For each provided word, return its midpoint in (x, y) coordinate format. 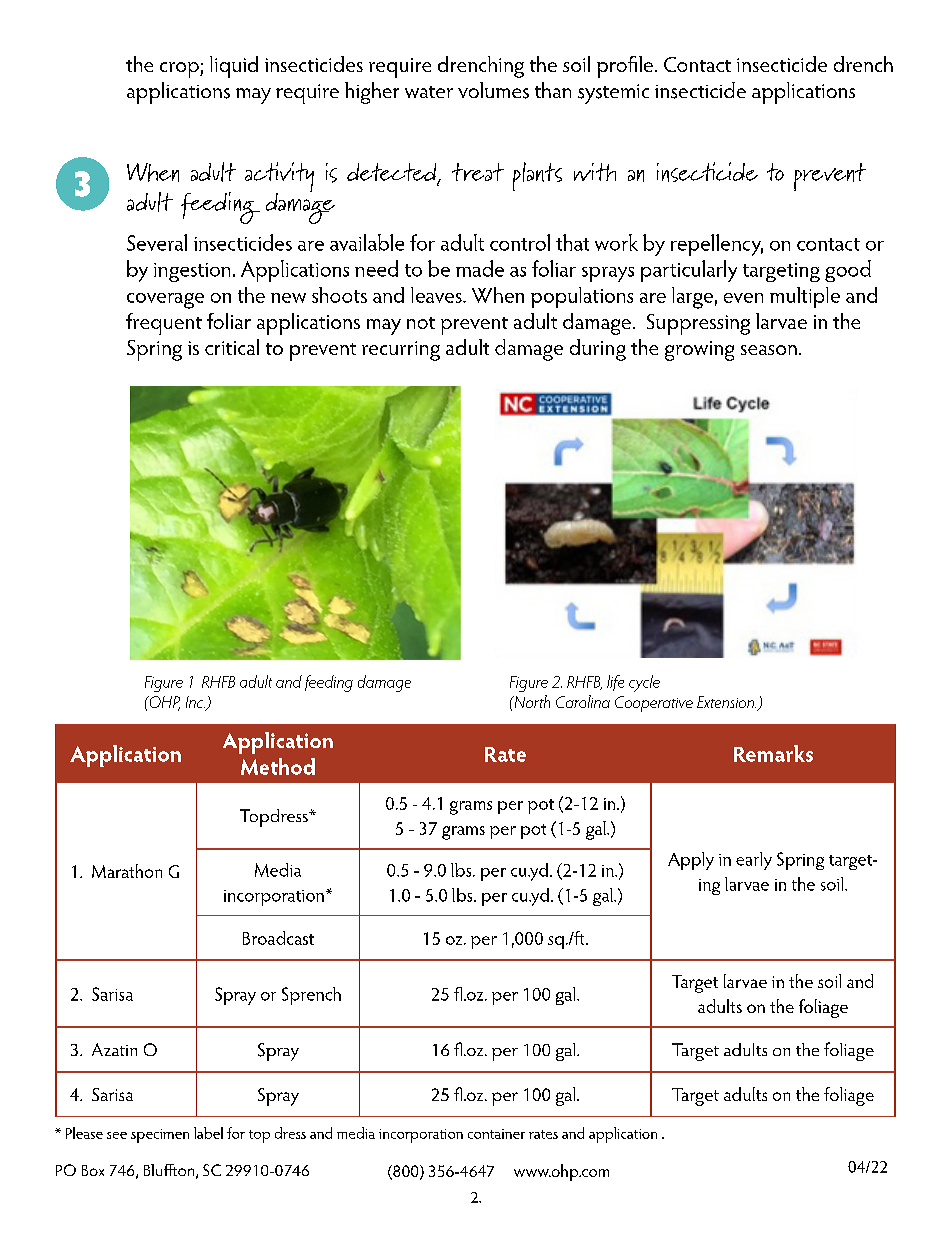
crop (180, 70)
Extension (726, 702)
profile (626, 67)
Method (278, 766)
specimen (160, 1136)
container (496, 1134)
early (754, 861)
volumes (493, 90)
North (531, 701)
